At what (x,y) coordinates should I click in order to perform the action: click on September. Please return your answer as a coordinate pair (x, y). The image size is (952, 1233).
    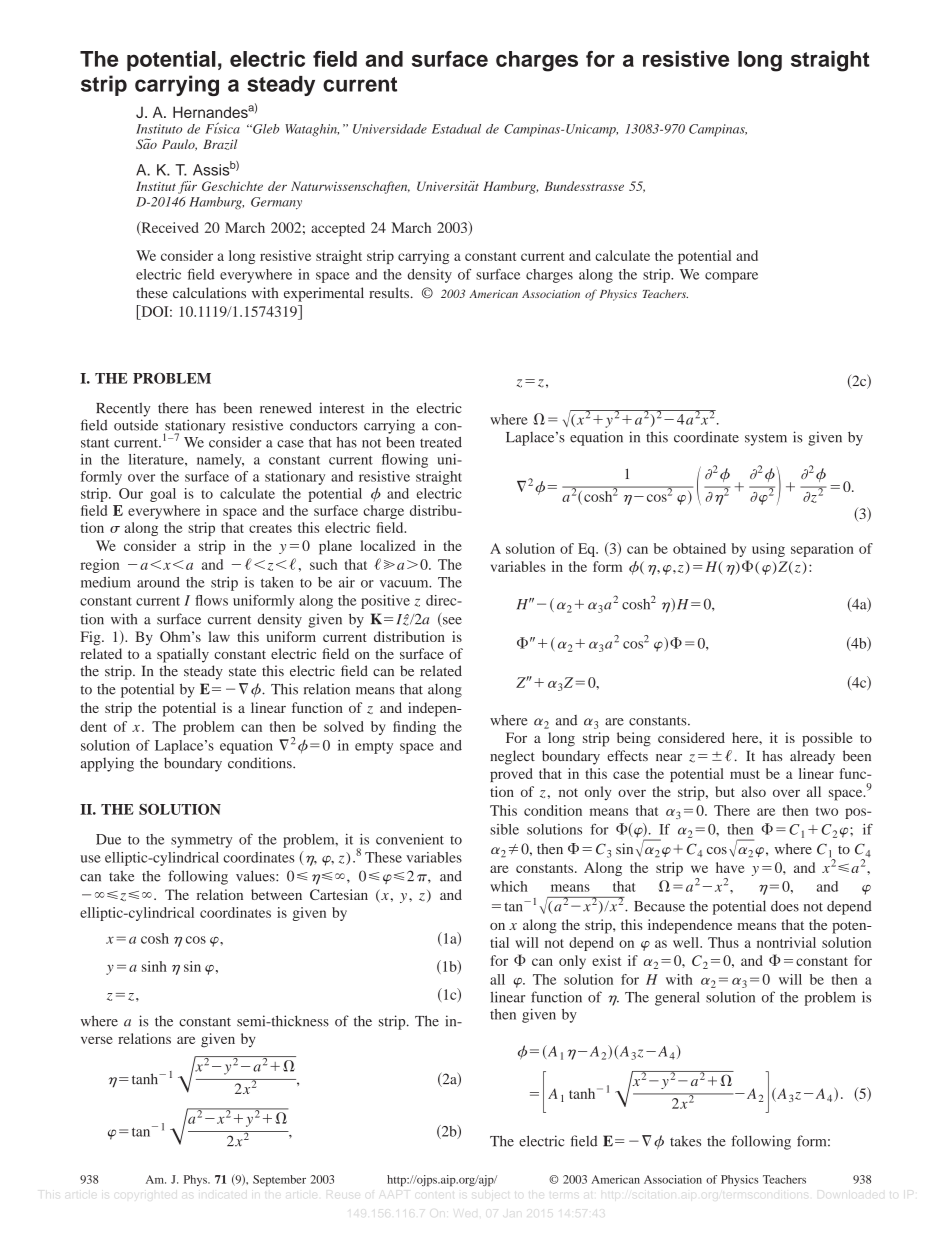
    Looking at the image, I should click on (279, 1180).
